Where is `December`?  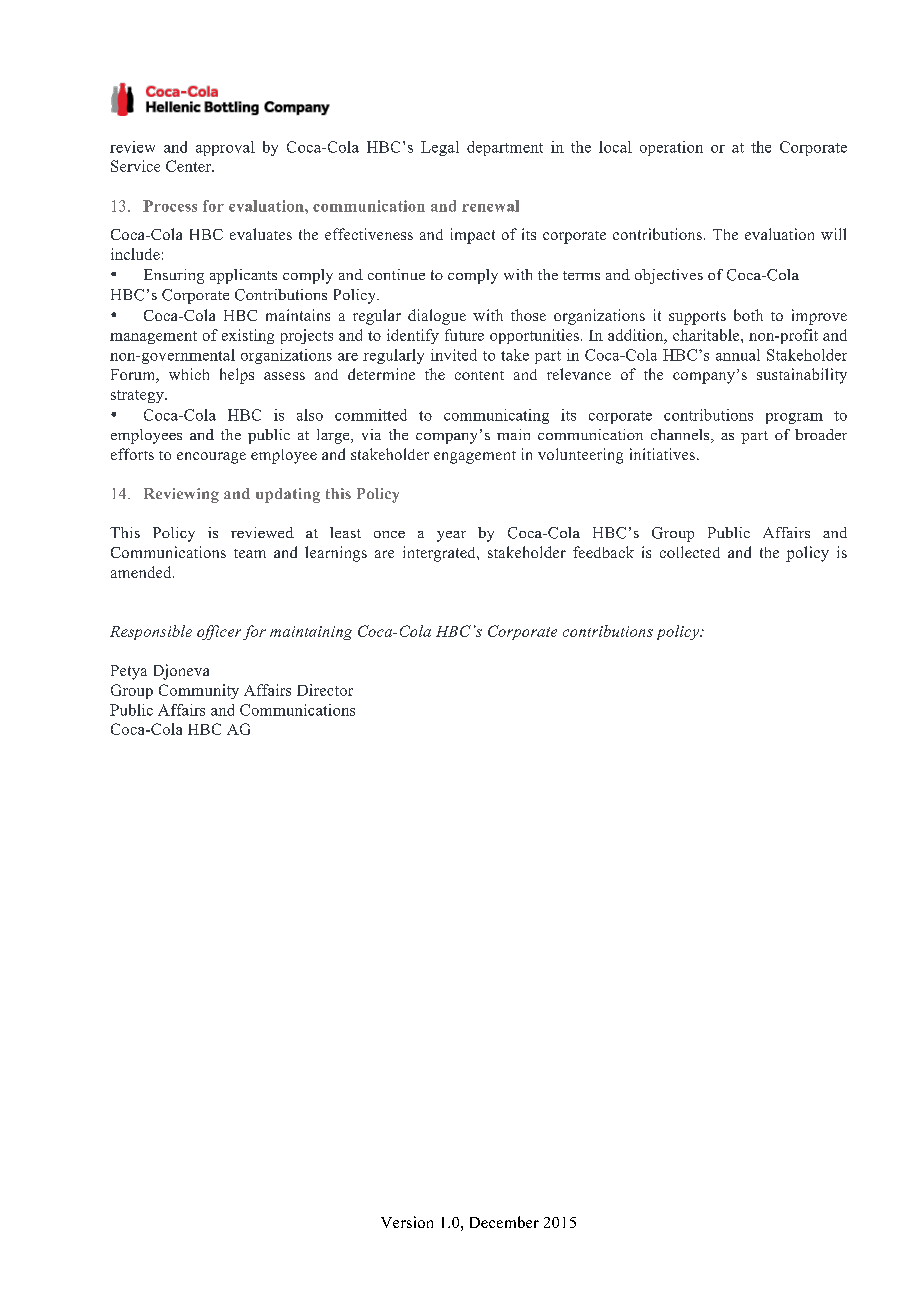 December is located at coordinates (504, 1222).
